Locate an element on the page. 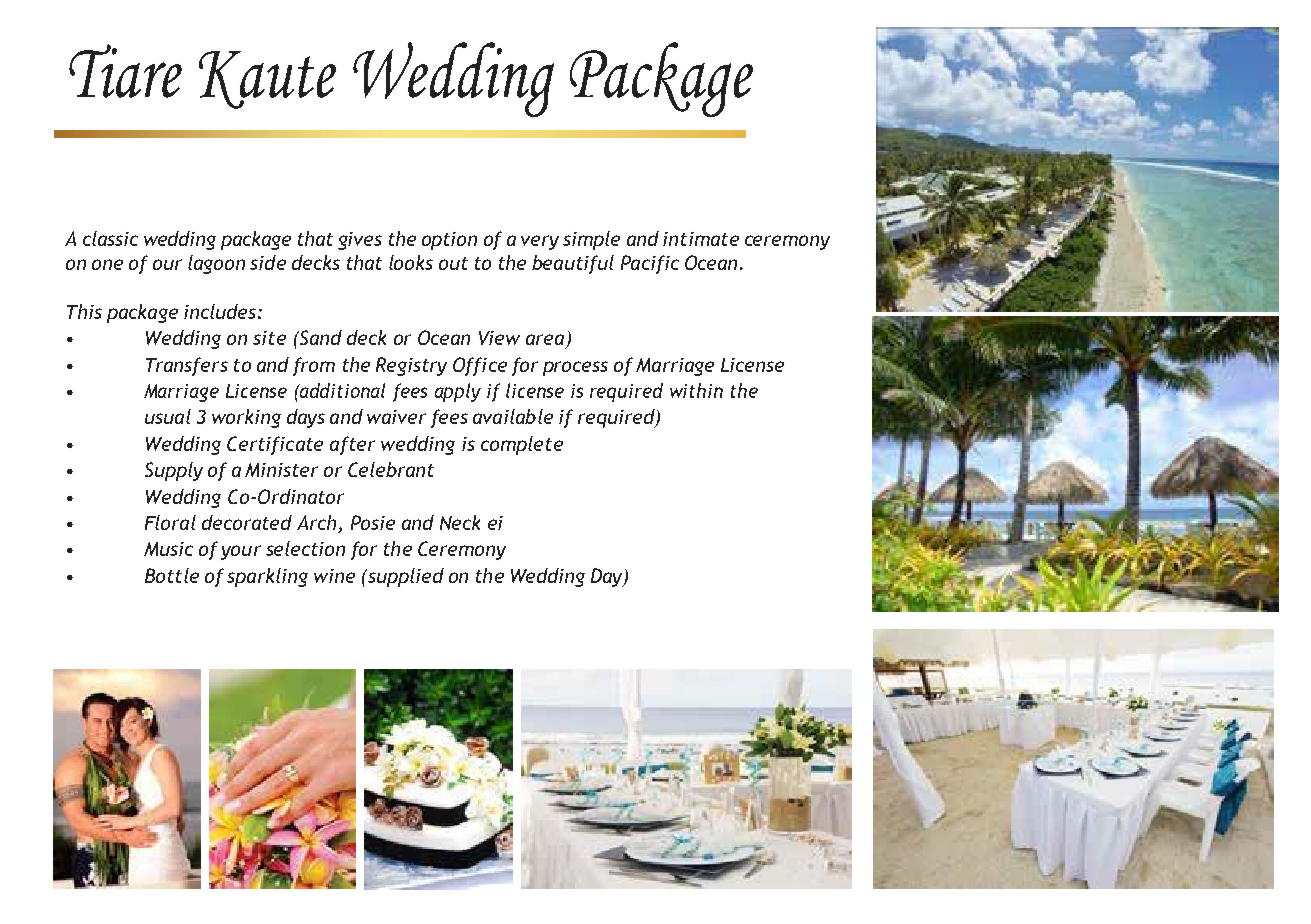 The width and height of the page is (1311, 924). classic is located at coordinates (110, 238).
